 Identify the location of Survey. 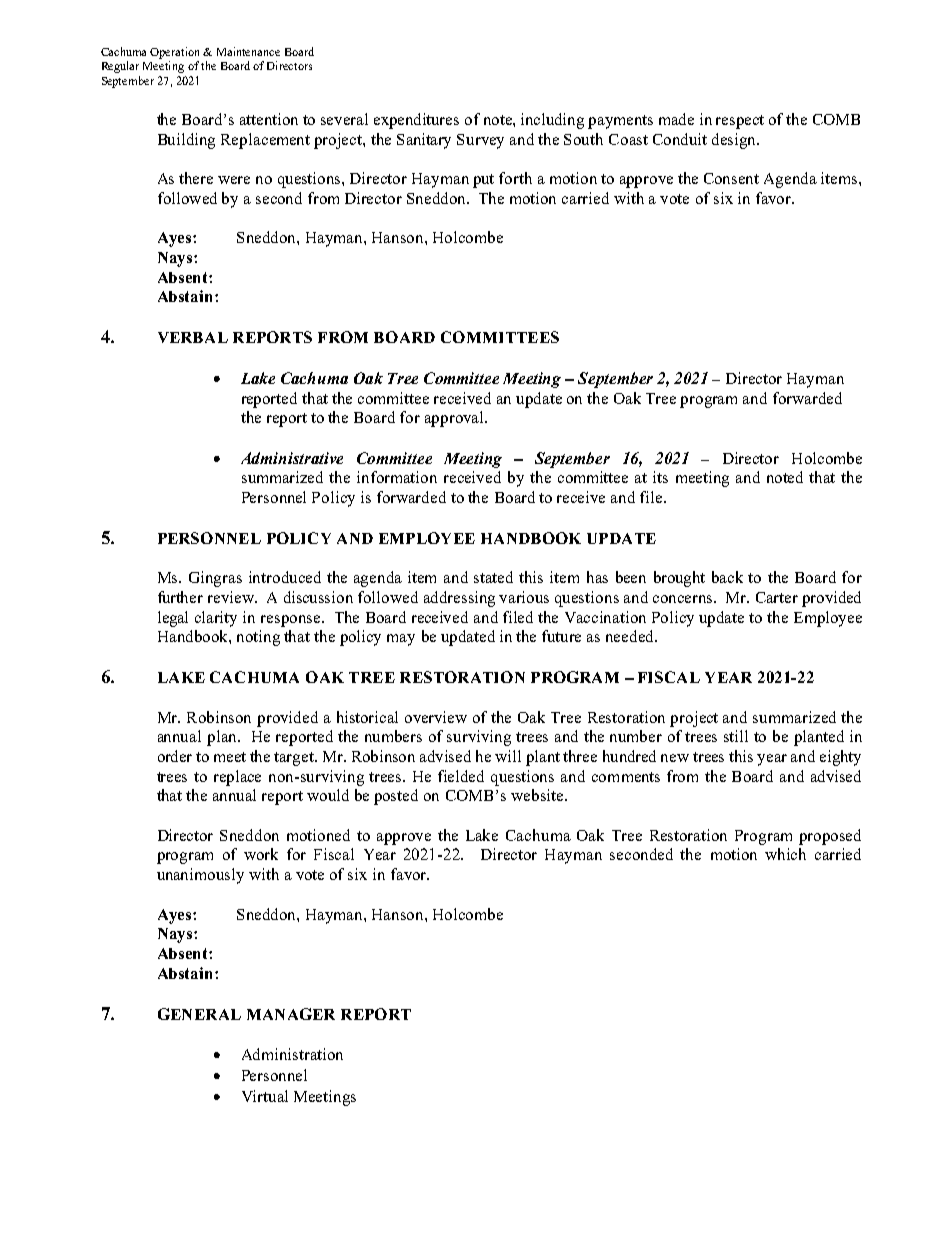
(480, 141).
